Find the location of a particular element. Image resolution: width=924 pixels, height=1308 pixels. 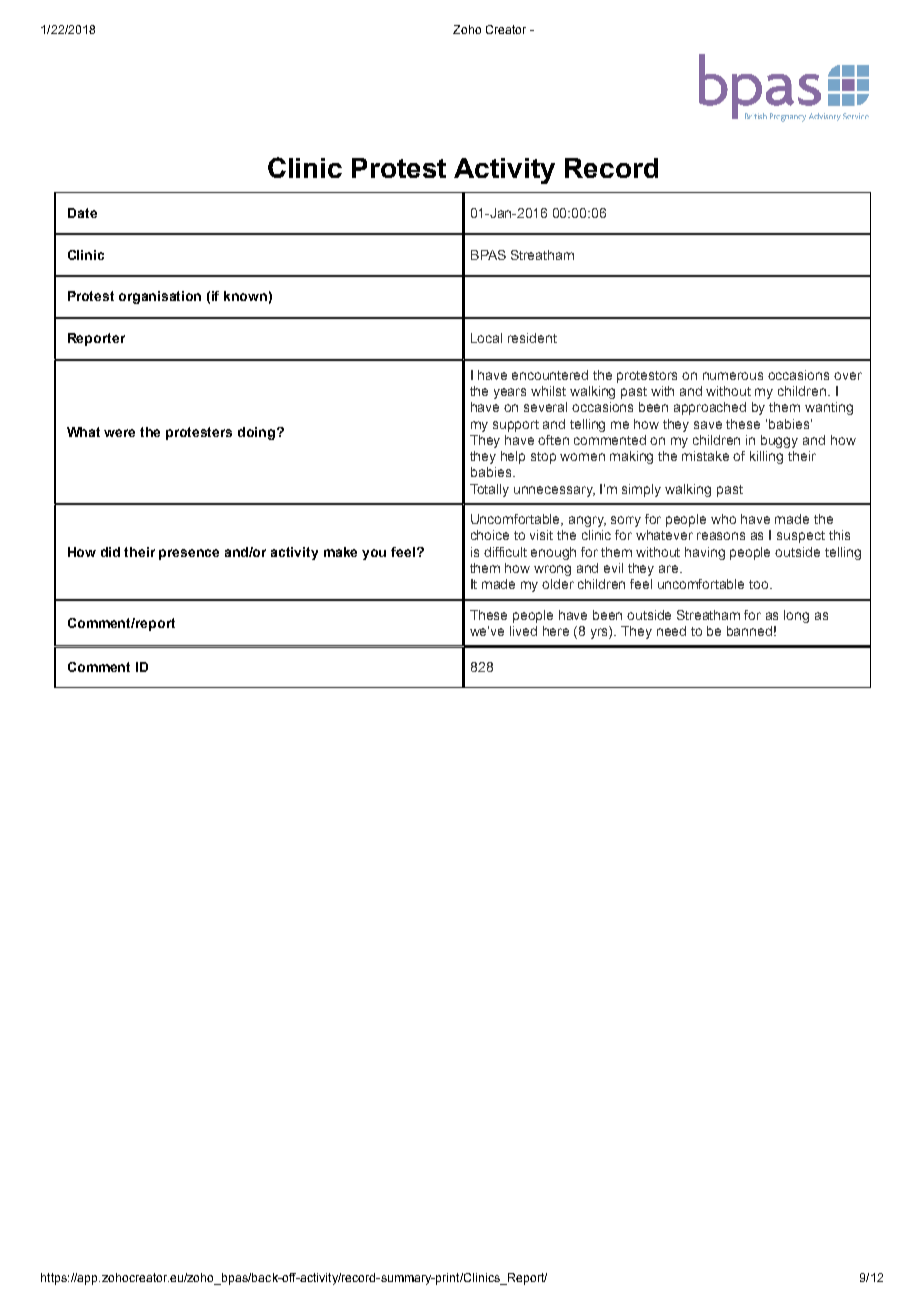

save is located at coordinates (708, 425).
